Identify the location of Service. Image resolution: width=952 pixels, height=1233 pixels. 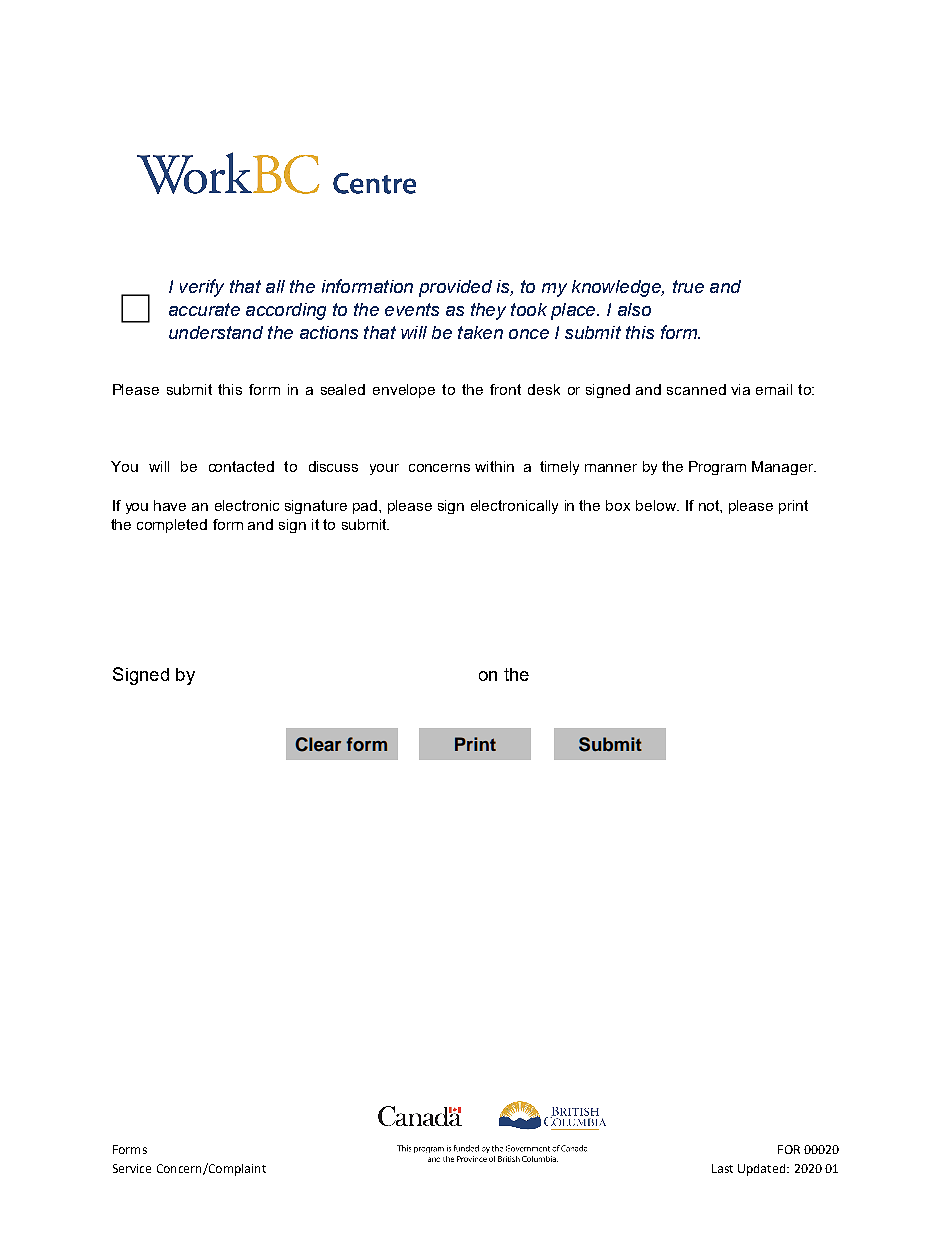
(132, 1168).
